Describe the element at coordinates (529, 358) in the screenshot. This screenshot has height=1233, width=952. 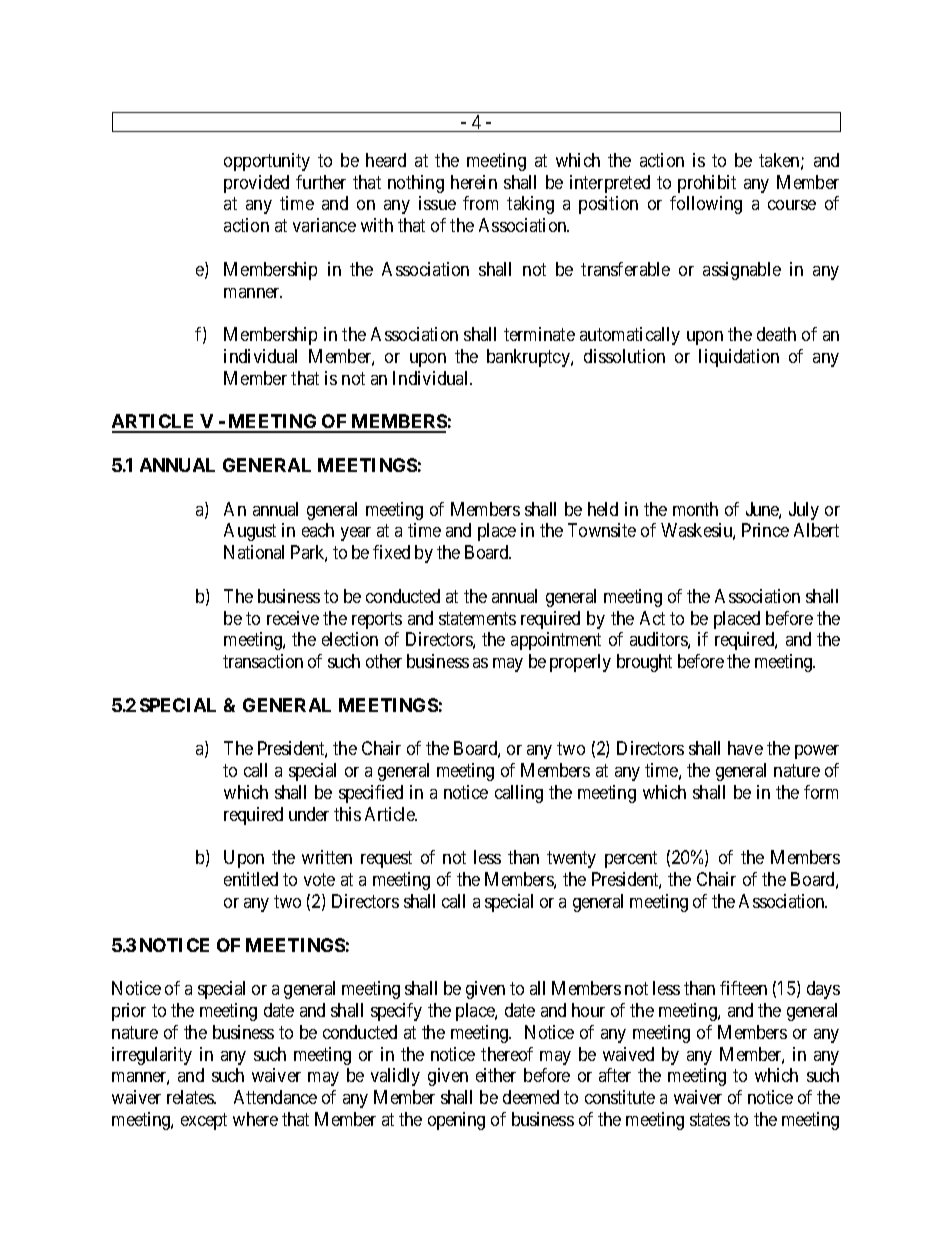
I see `bankruptcy` at that location.
